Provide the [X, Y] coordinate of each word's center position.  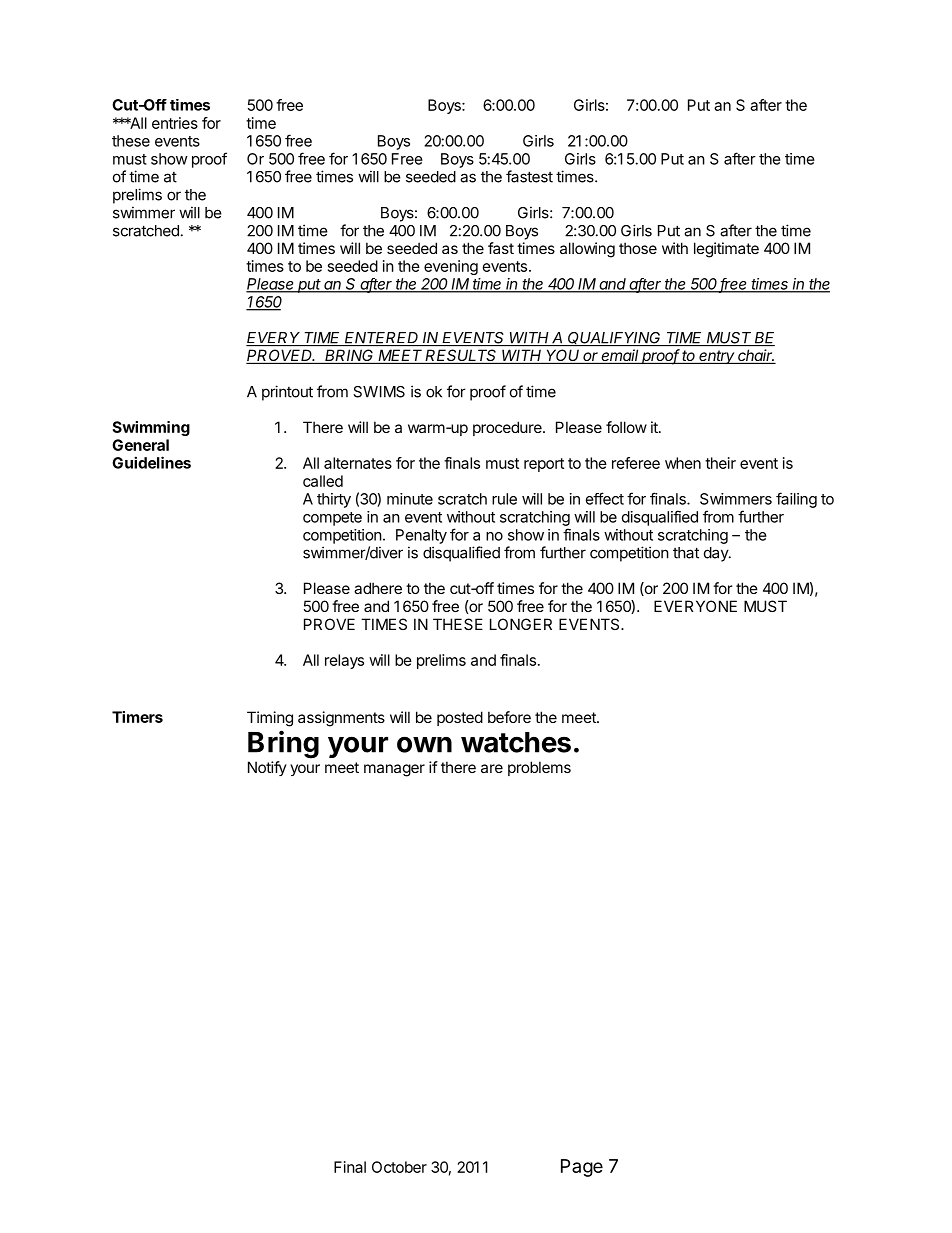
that [686, 553]
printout [287, 393]
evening [451, 267]
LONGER [521, 624]
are [492, 768]
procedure [508, 428]
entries [175, 123]
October [399, 1167]
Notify [267, 768]
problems [539, 768]
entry [717, 357]
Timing [270, 719]
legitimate [726, 250]
